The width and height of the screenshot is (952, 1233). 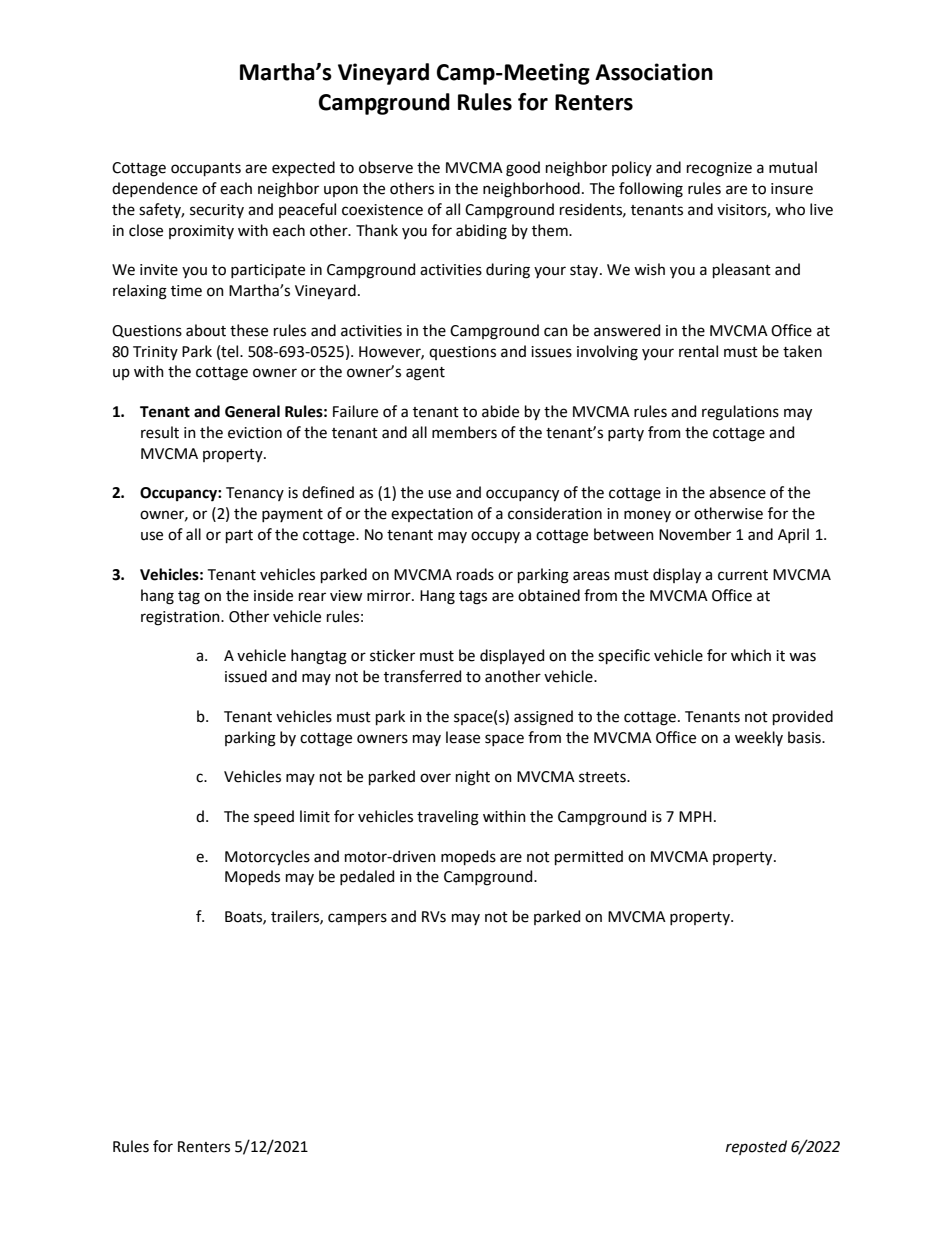 What do you see at coordinates (743, 575) in the screenshot?
I see `current` at bounding box center [743, 575].
